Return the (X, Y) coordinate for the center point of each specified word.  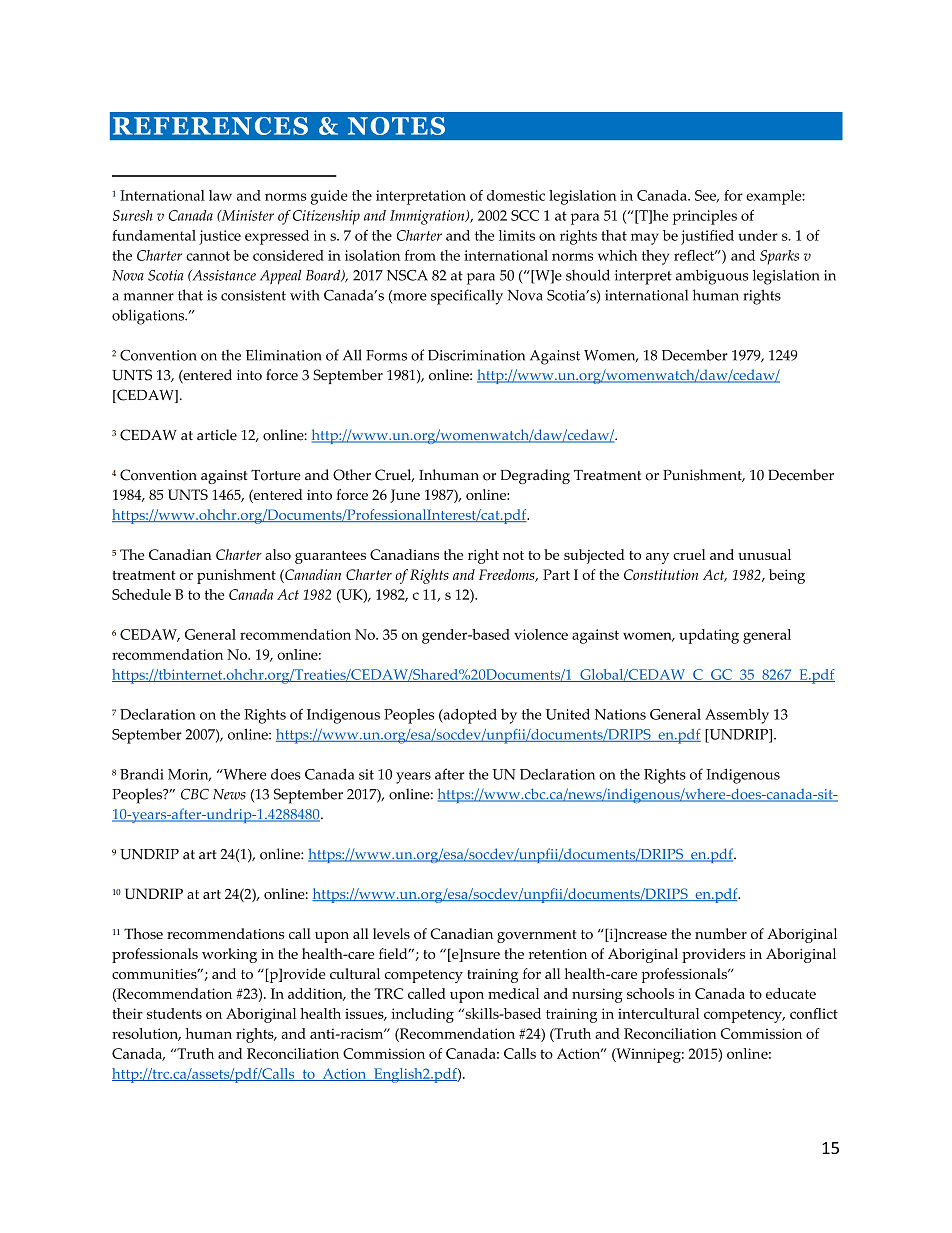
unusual (764, 554)
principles (705, 217)
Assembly (737, 716)
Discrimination (476, 355)
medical (513, 993)
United (568, 714)
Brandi (142, 774)
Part (556, 574)
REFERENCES (210, 126)
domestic (516, 195)
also (278, 554)
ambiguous (712, 277)
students (174, 1013)
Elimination (284, 355)
